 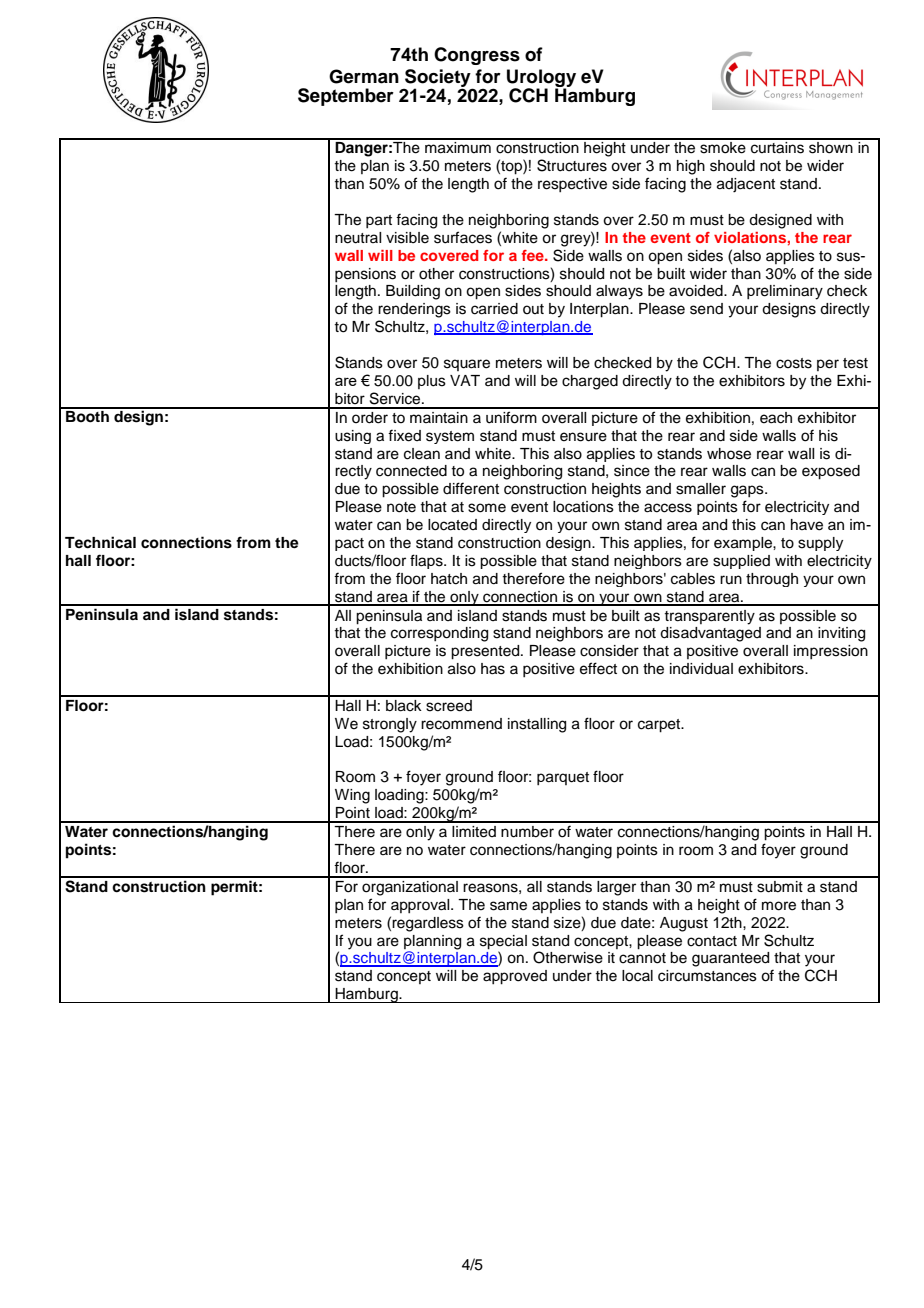 I want to click on approval, so click(x=421, y=906).
